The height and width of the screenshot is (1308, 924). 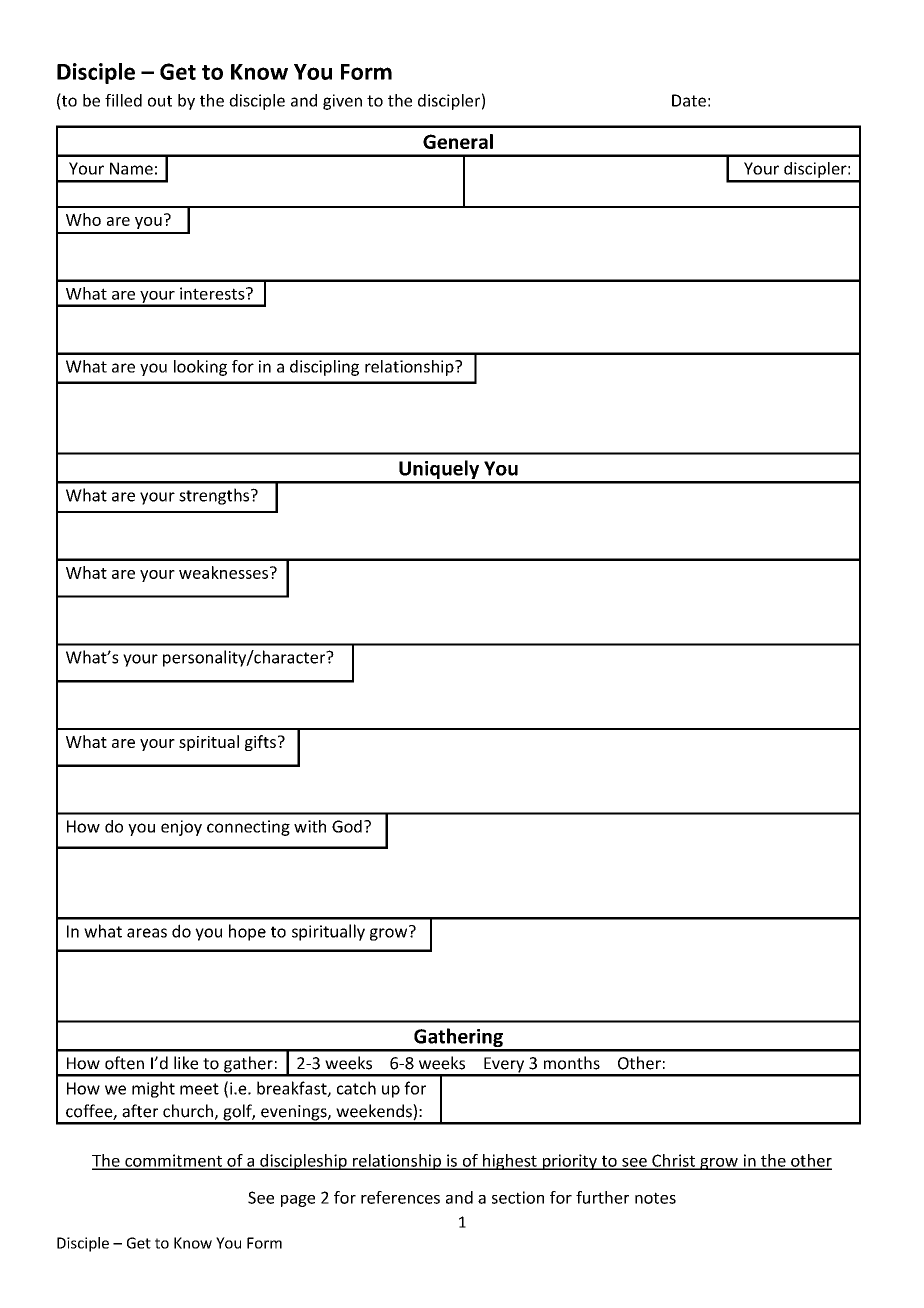 What do you see at coordinates (174, 1161) in the screenshot?
I see `commitment` at bounding box center [174, 1161].
